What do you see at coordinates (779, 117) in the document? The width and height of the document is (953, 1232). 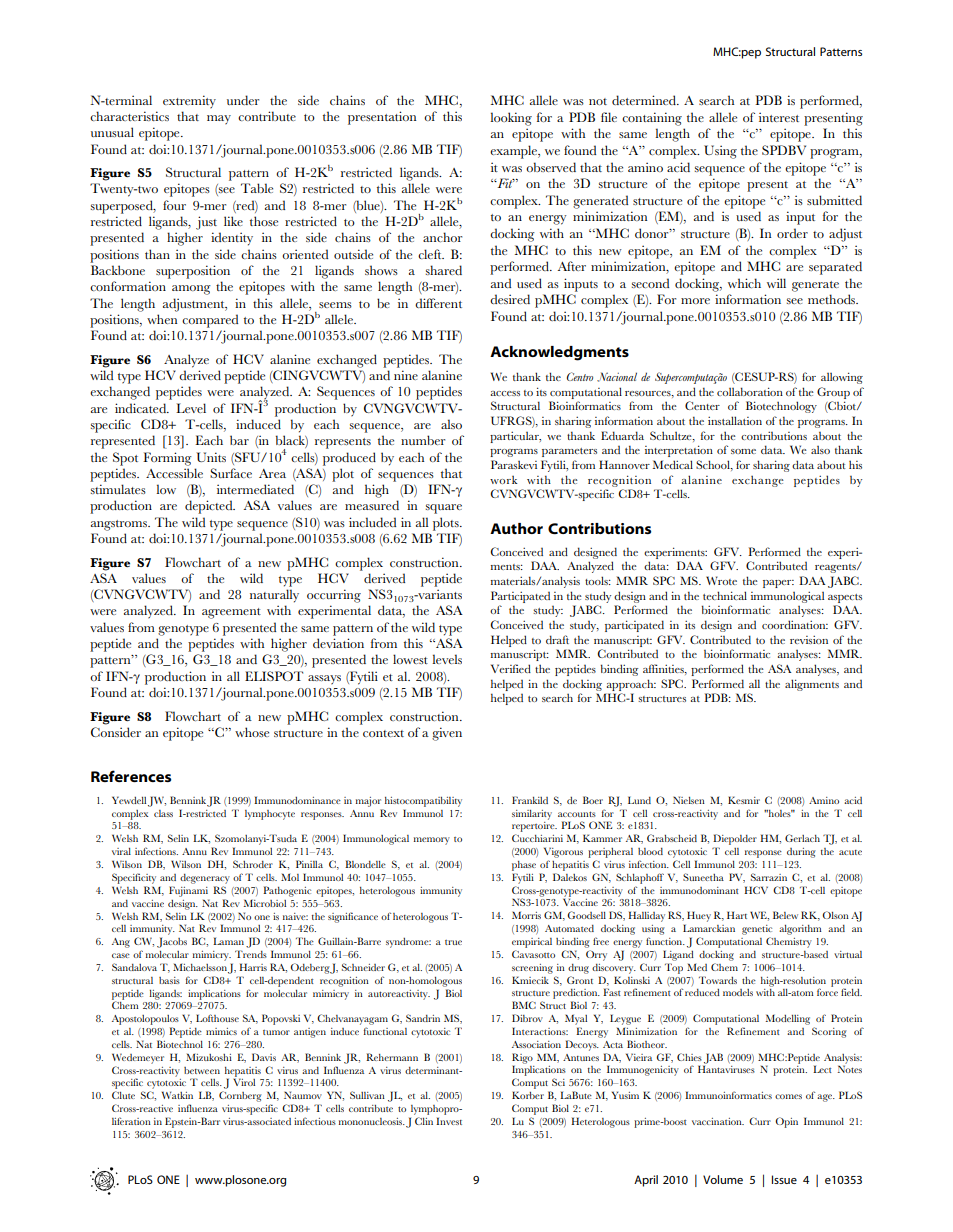 I see `interest` at bounding box center [779, 117].
